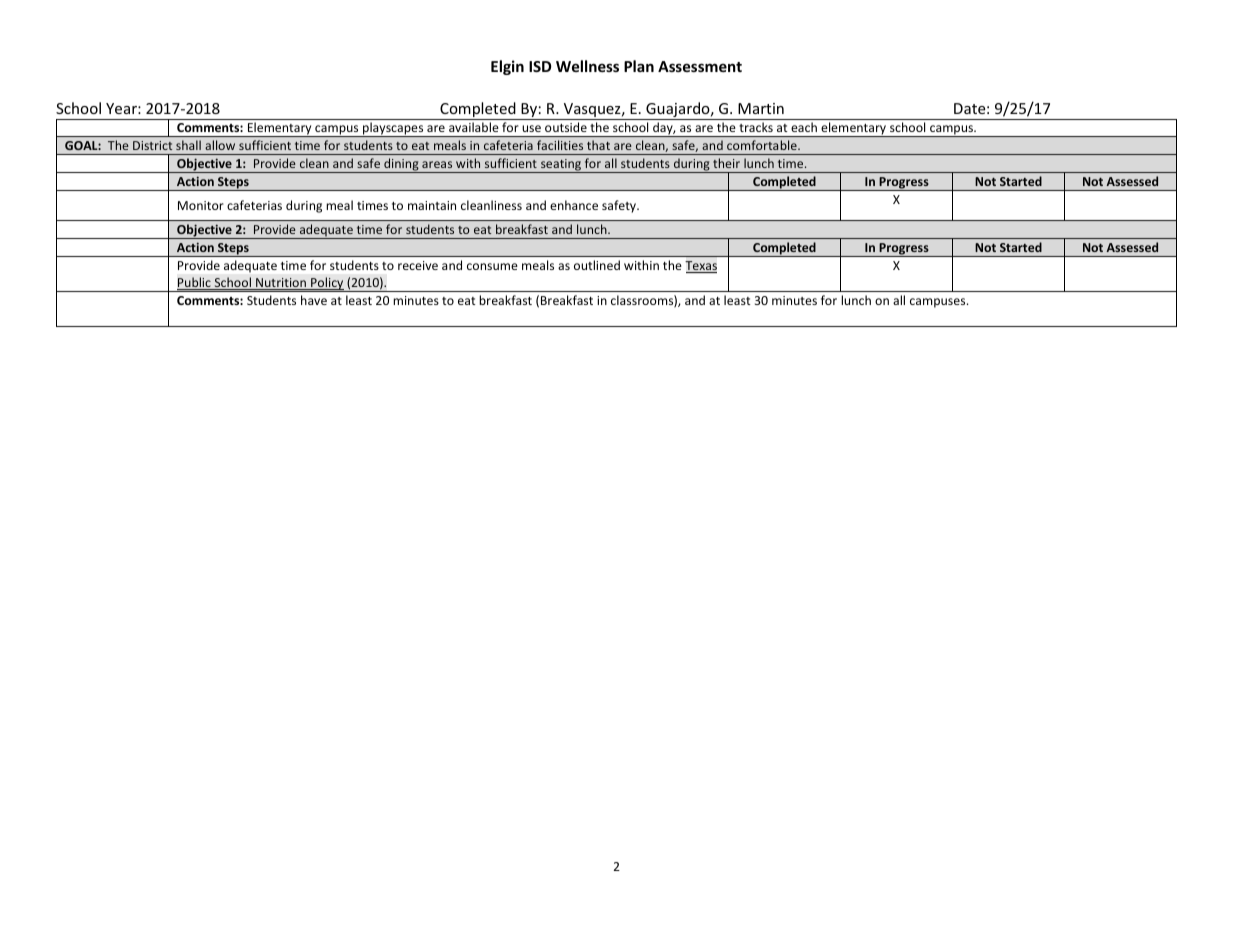 The width and height of the image is (1233, 952). Describe the element at coordinates (587, 66) in the image. I see `Wellness` at that location.
